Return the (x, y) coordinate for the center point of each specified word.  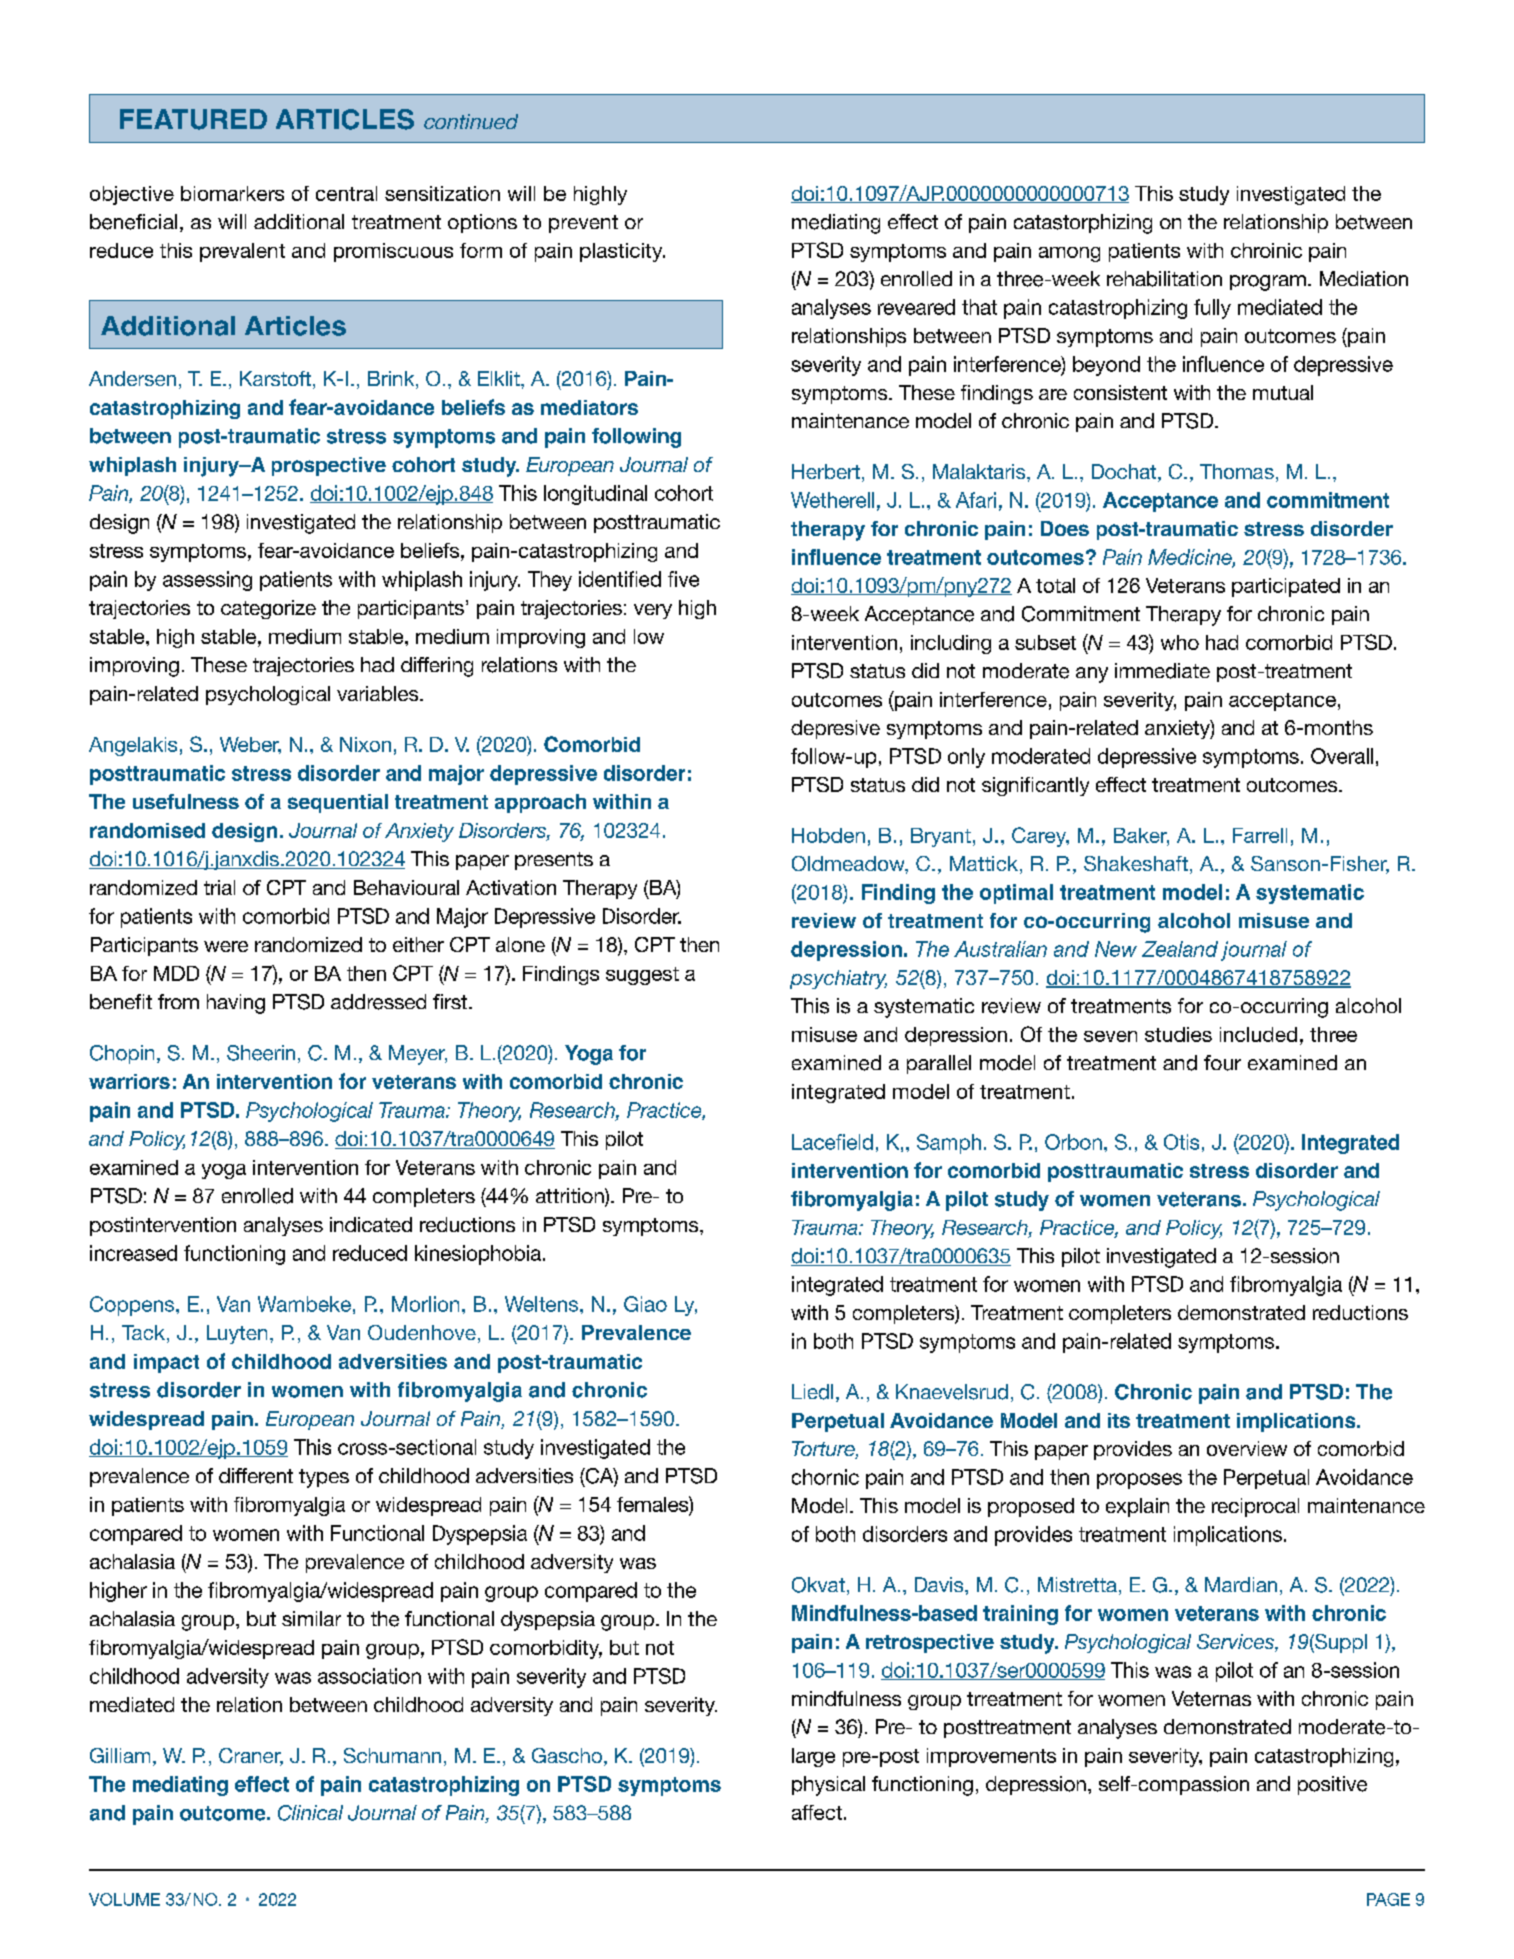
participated (1286, 587)
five (683, 579)
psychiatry (838, 979)
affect (817, 1812)
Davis (940, 1584)
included (1258, 1034)
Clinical (310, 1813)
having (236, 1004)
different (256, 1476)
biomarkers (232, 193)
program (1268, 283)
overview (1247, 1448)
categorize (268, 609)
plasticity (622, 252)
